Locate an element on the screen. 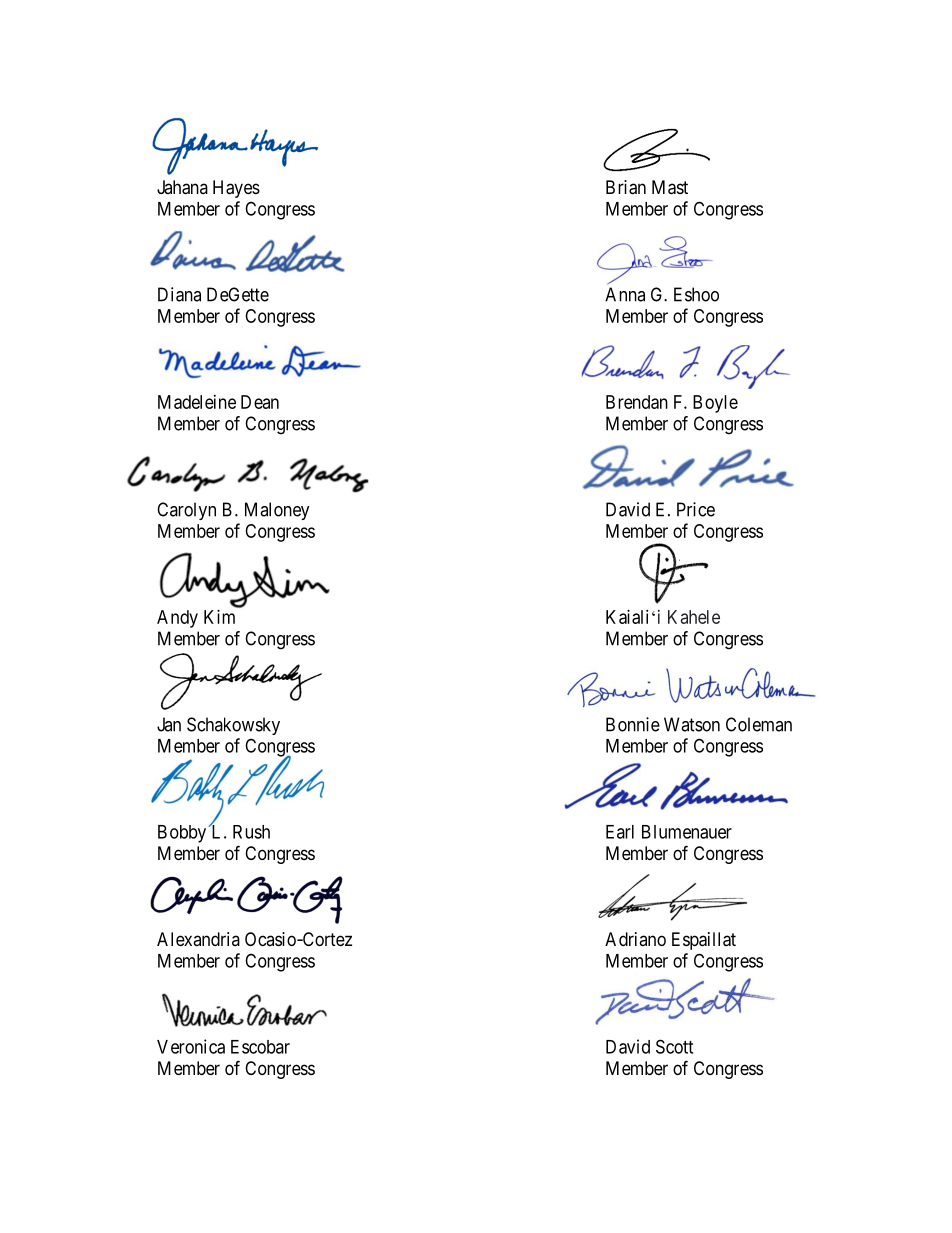 This screenshot has width=952, height=1233. Mast is located at coordinates (670, 187).
